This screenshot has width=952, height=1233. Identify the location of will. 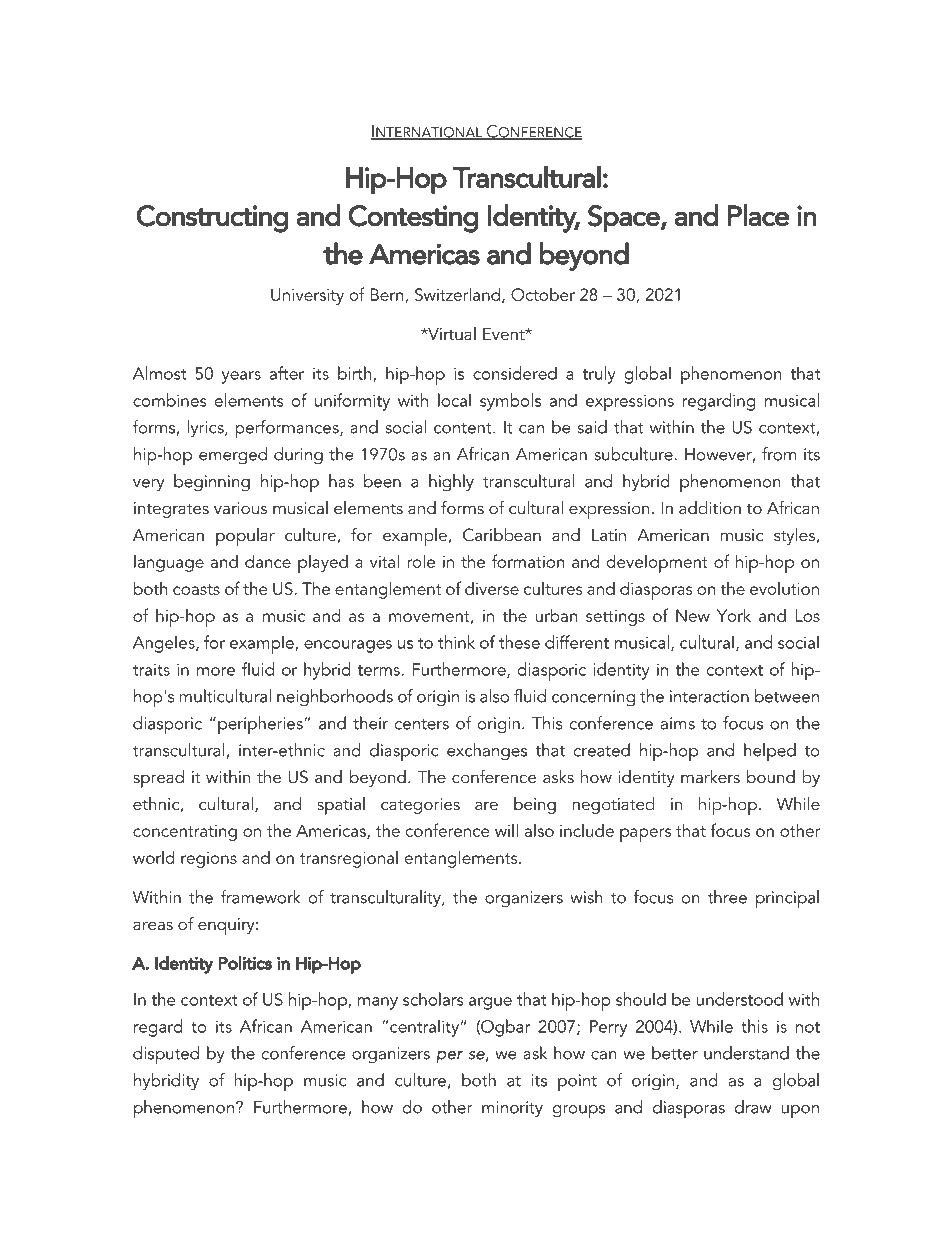
(506, 830).
